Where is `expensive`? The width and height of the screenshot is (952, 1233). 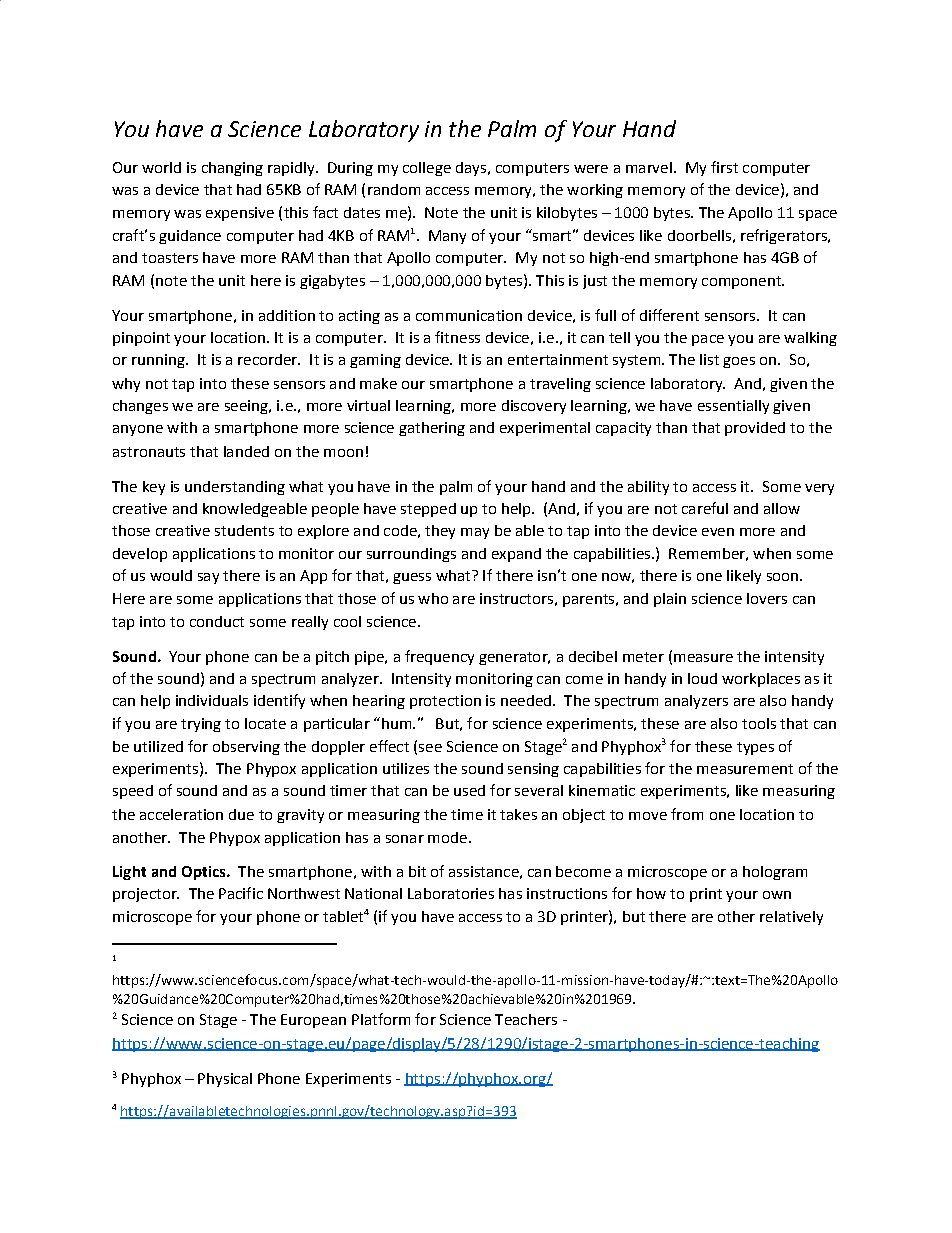 expensive is located at coordinates (240, 214).
